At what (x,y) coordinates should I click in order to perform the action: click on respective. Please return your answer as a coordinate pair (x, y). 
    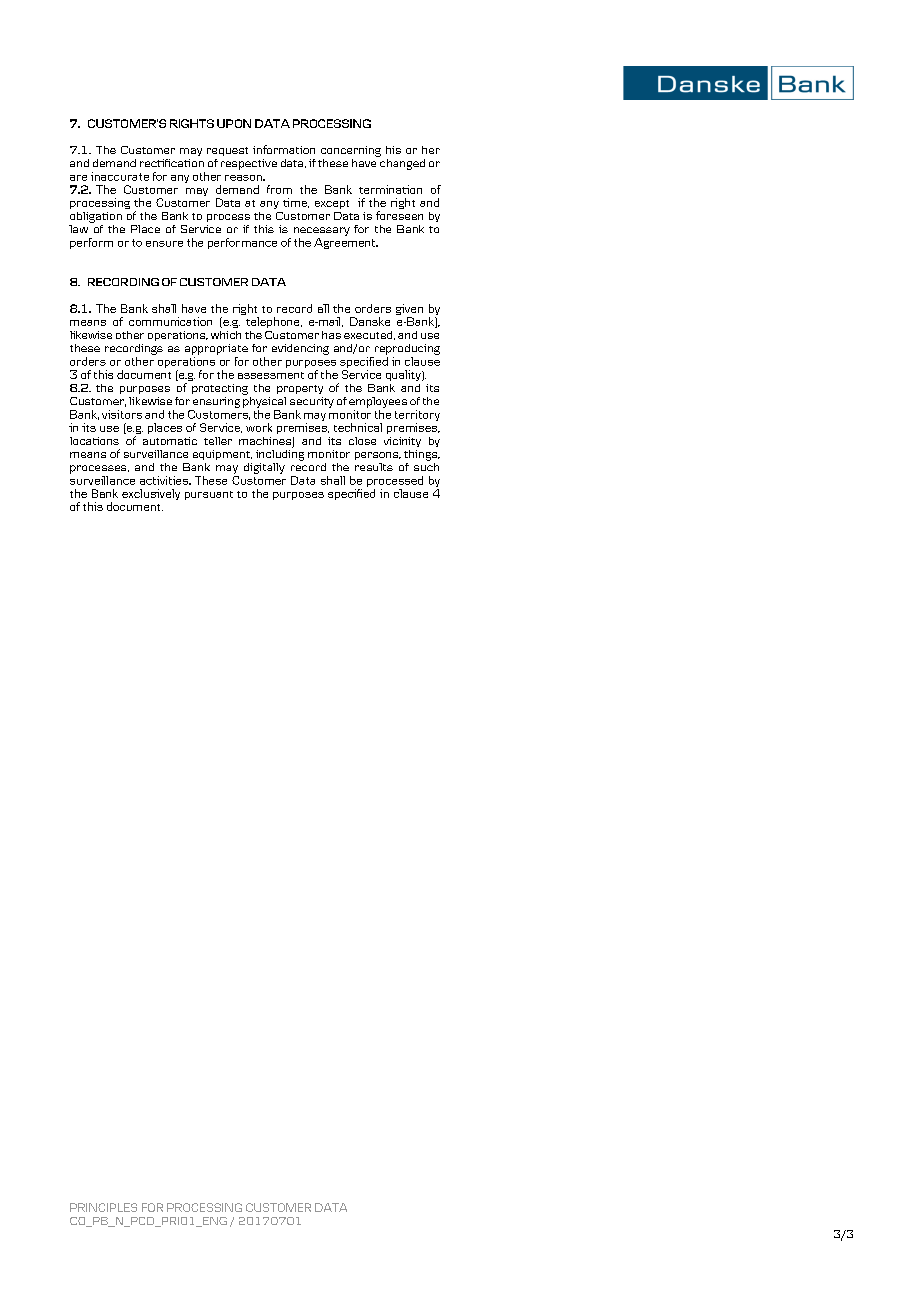
    Looking at the image, I should click on (249, 164).
